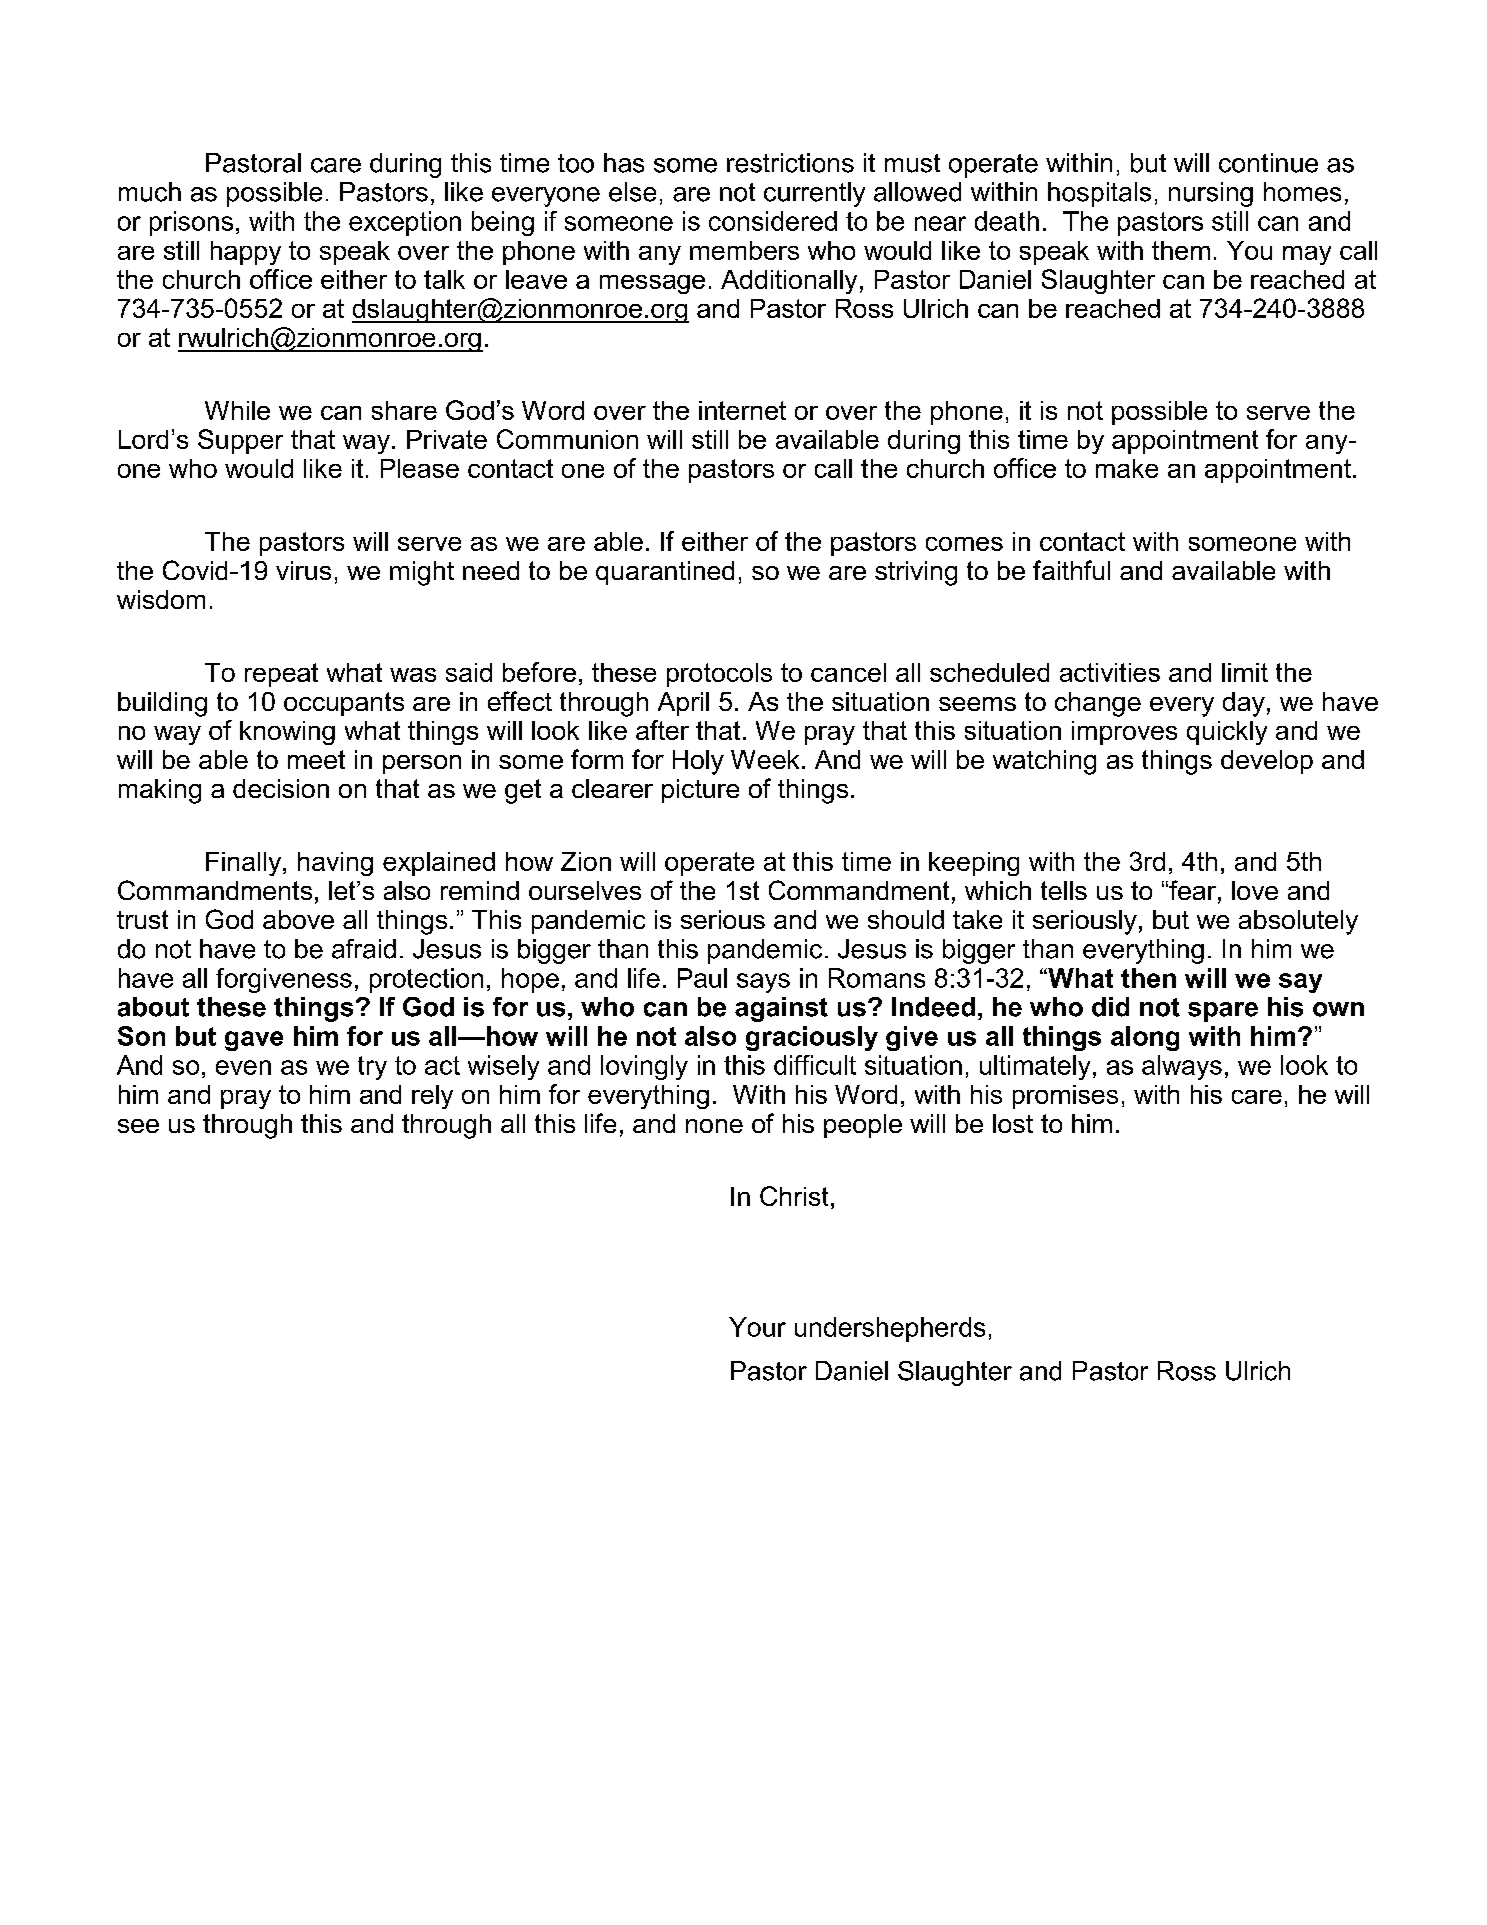 This page has width=1487, height=1925. I want to click on rely, so click(432, 1097).
